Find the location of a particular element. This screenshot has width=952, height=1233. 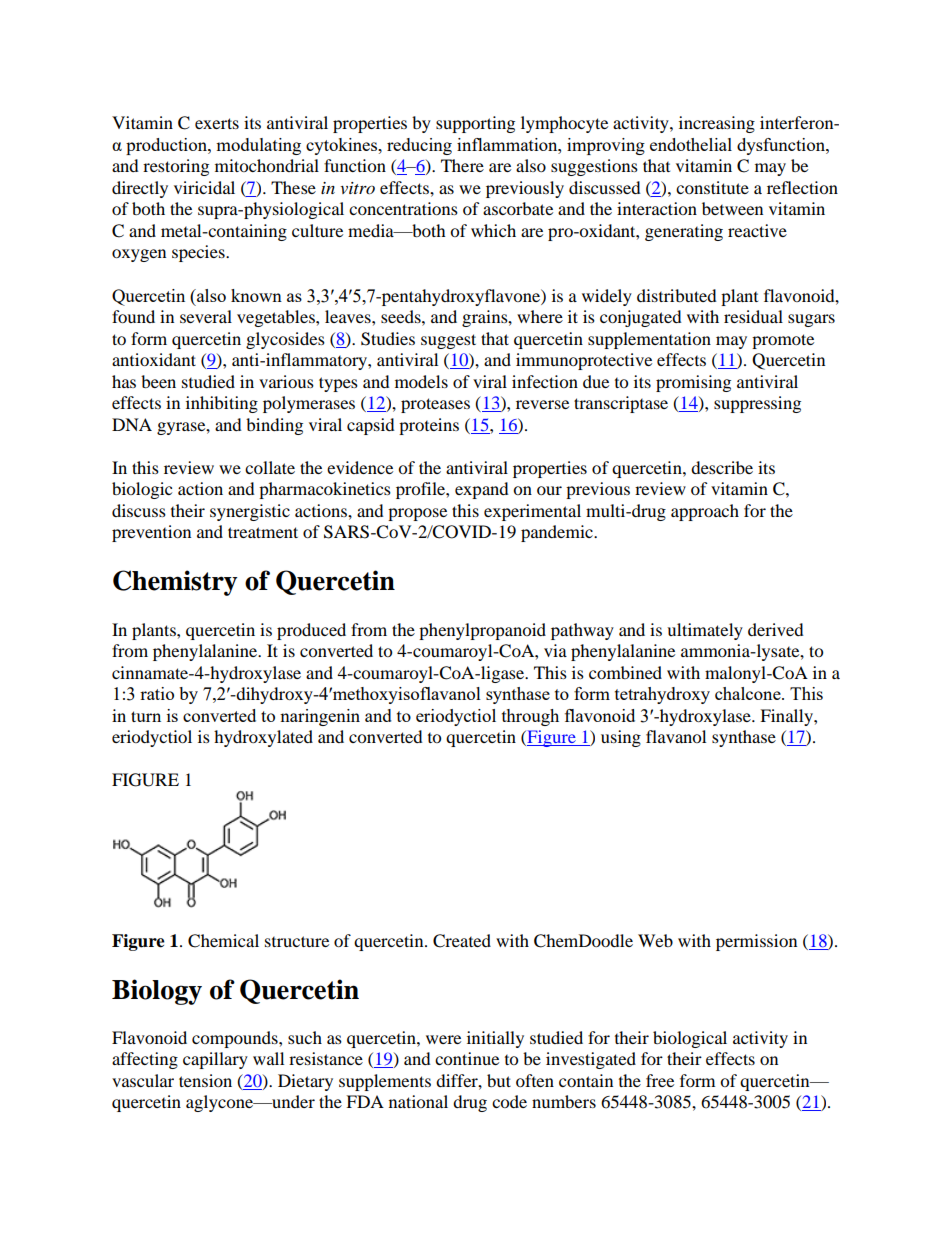

continue is located at coordinates (467, 1058).
